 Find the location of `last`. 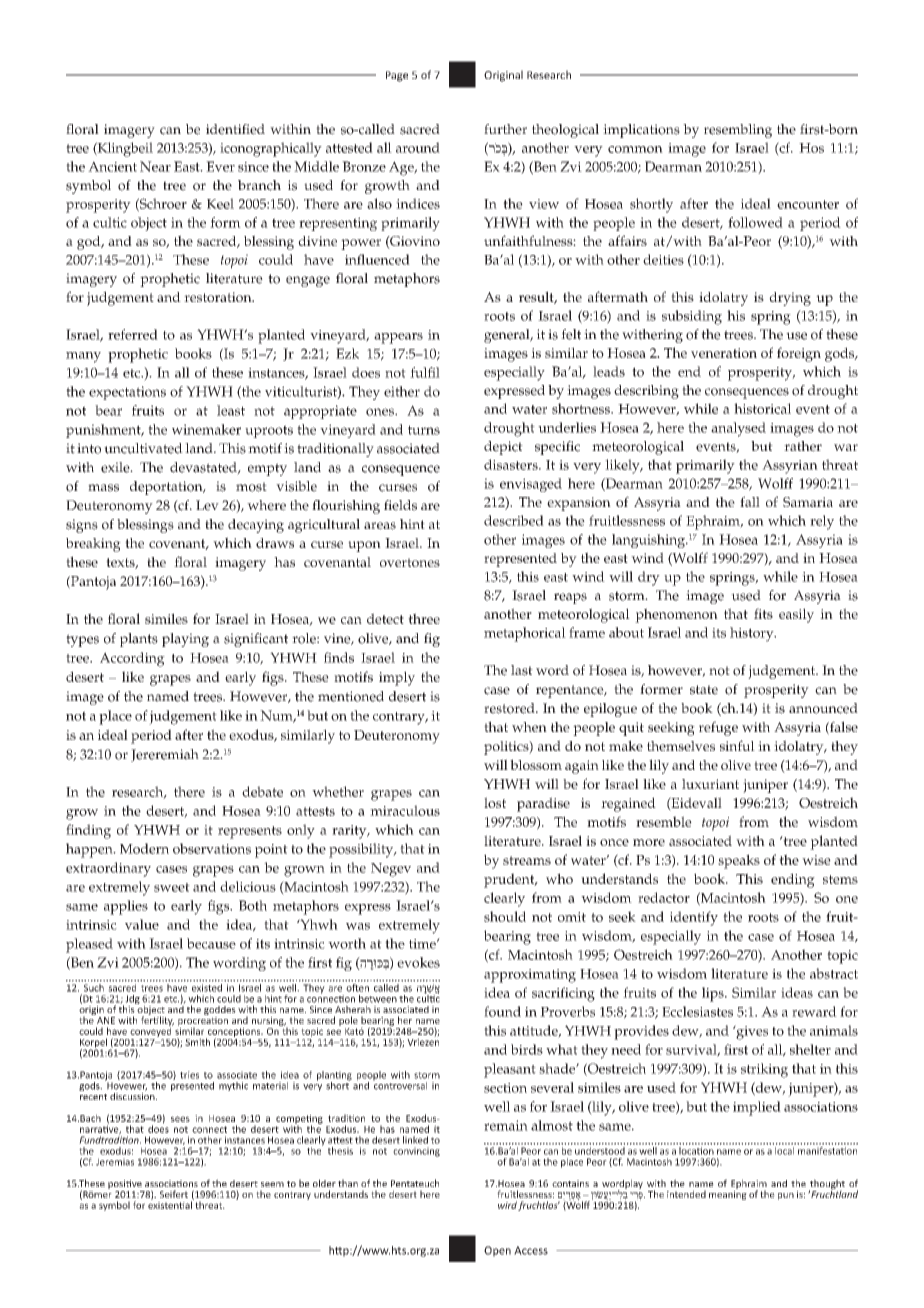

last is located at coordinates (522, 670).
